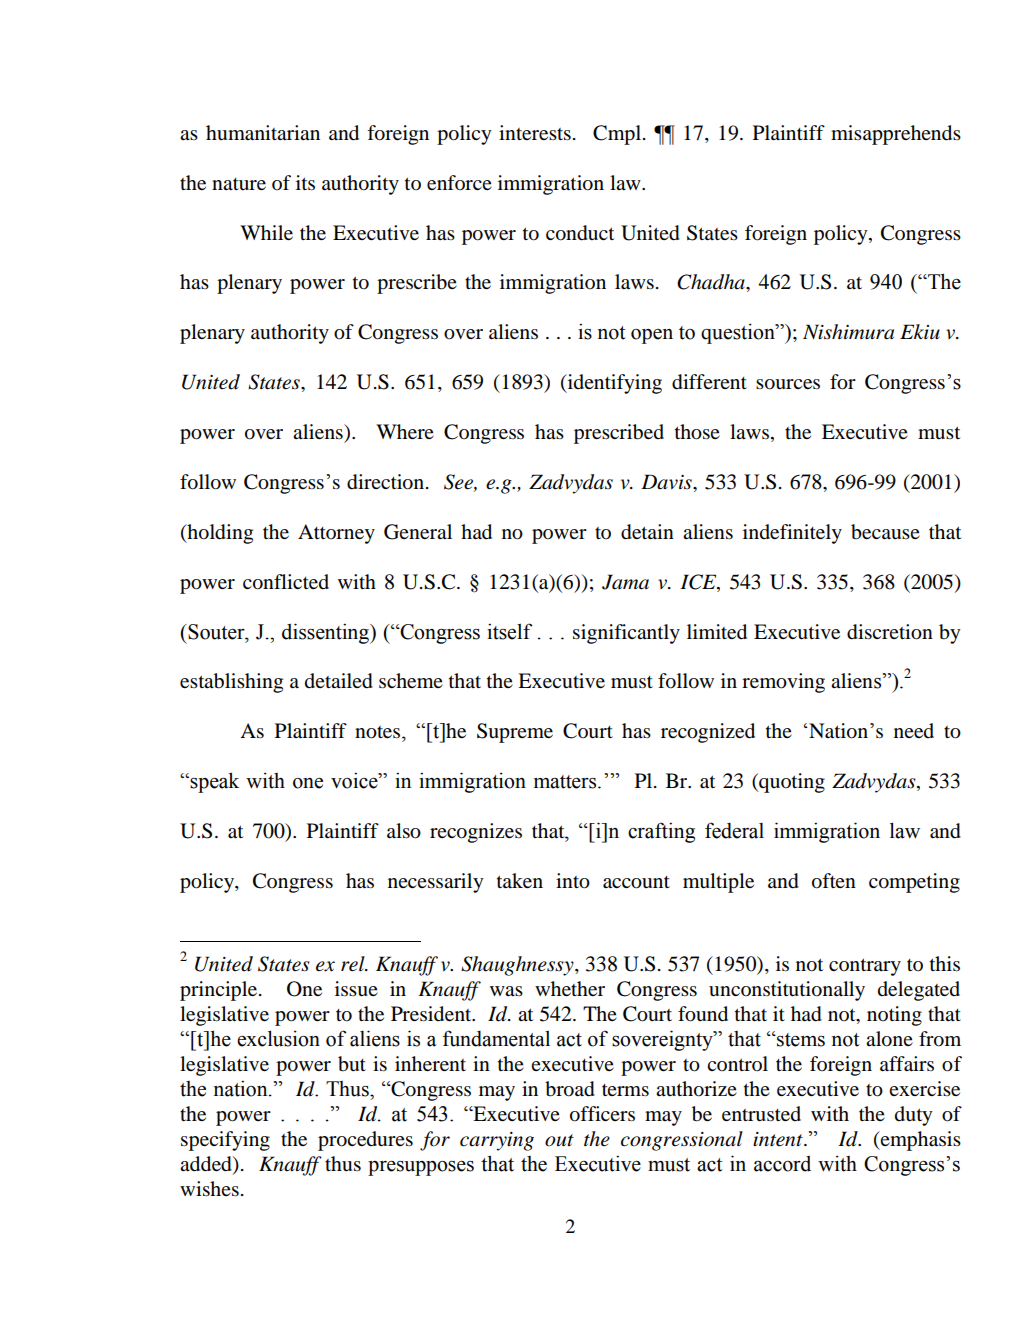 Image resolution: width=1021 pixels, height=1321 pixels. I want to click on discretion, so click(890, 632).
